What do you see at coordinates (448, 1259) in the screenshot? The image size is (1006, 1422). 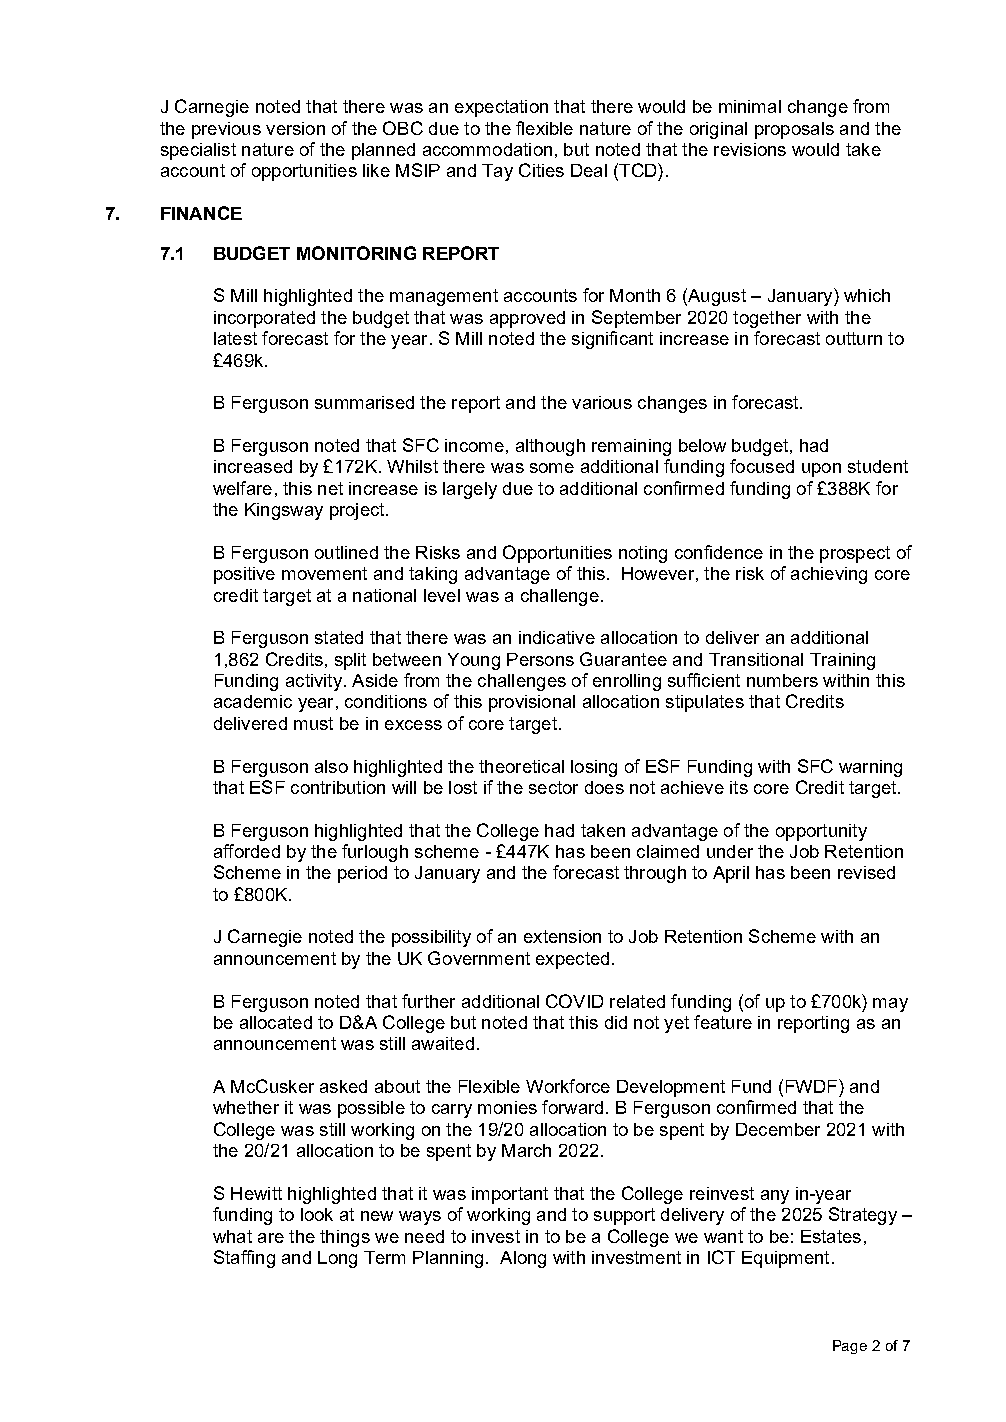 I see `Planning` at bounding box center [448, 1259].
